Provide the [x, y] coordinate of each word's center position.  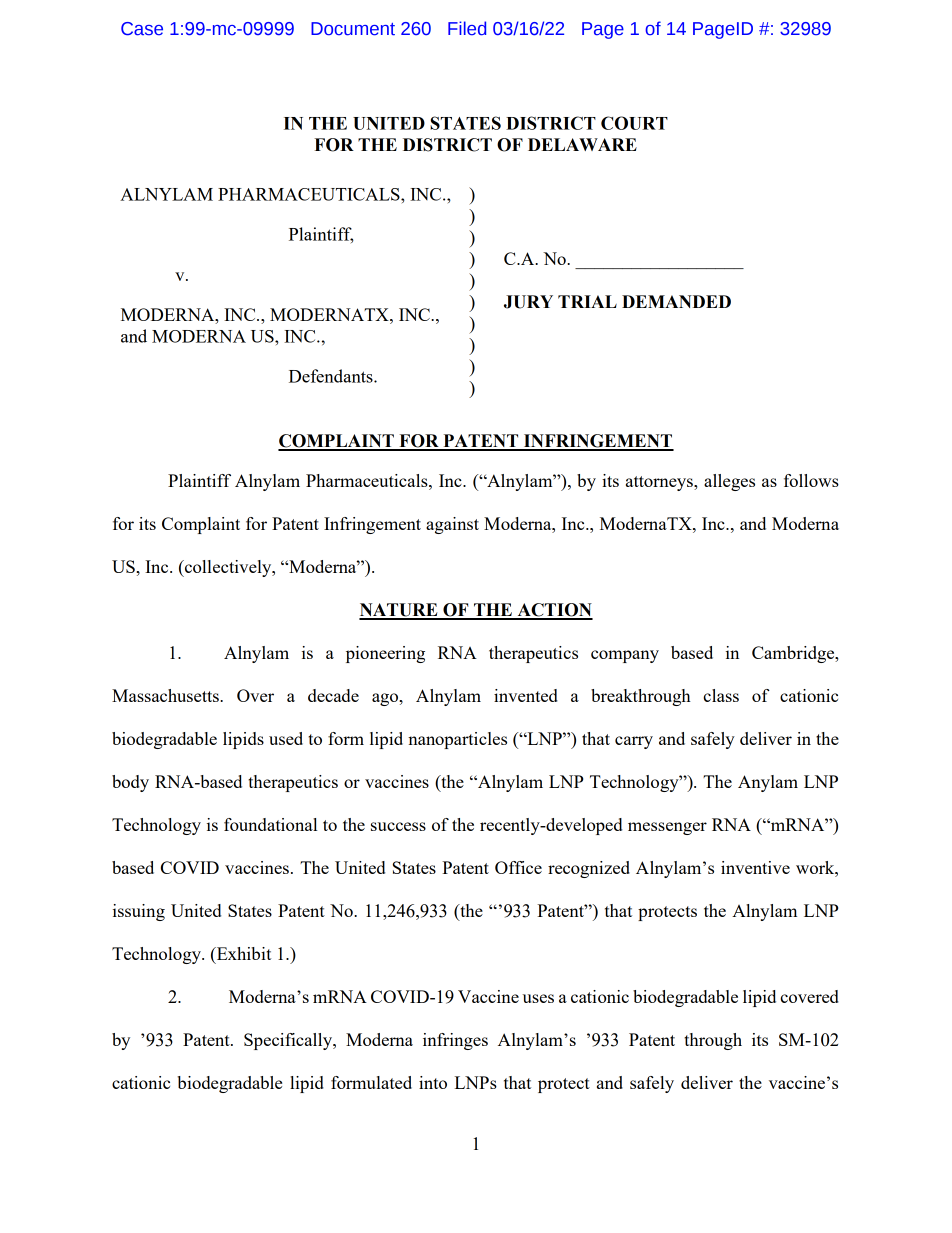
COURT [634, 123]
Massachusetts [166, 695]
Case [142, 29]
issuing [139, 912]
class [721, 695]
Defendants [332, 376]
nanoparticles [457, 740]
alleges [729, 482]
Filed [467, 28]
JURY [528, 302]
